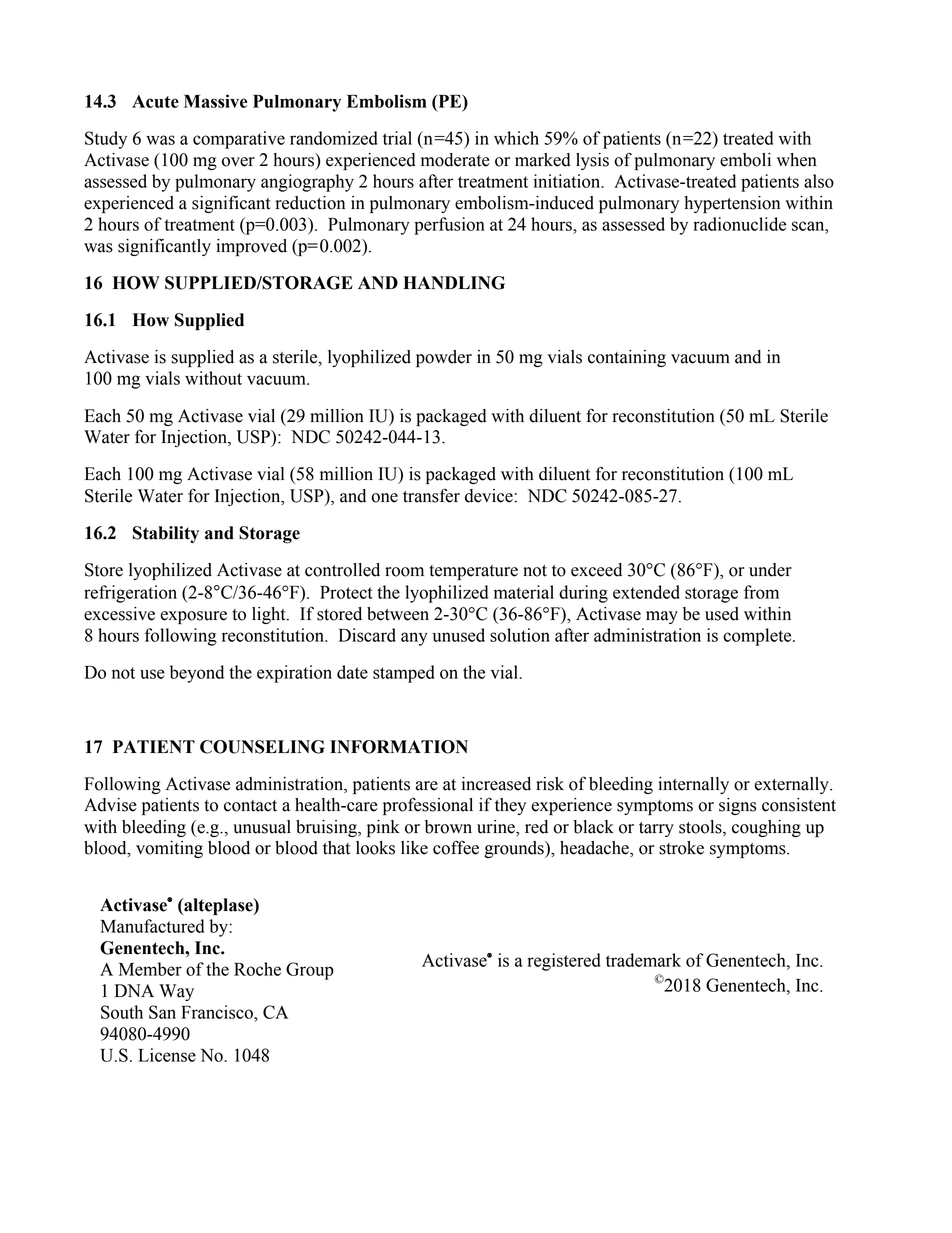 The width and height of the document is (952, 1233). Describe the element at coordinates (627, 358) in the document. I see `containing` at that location.
